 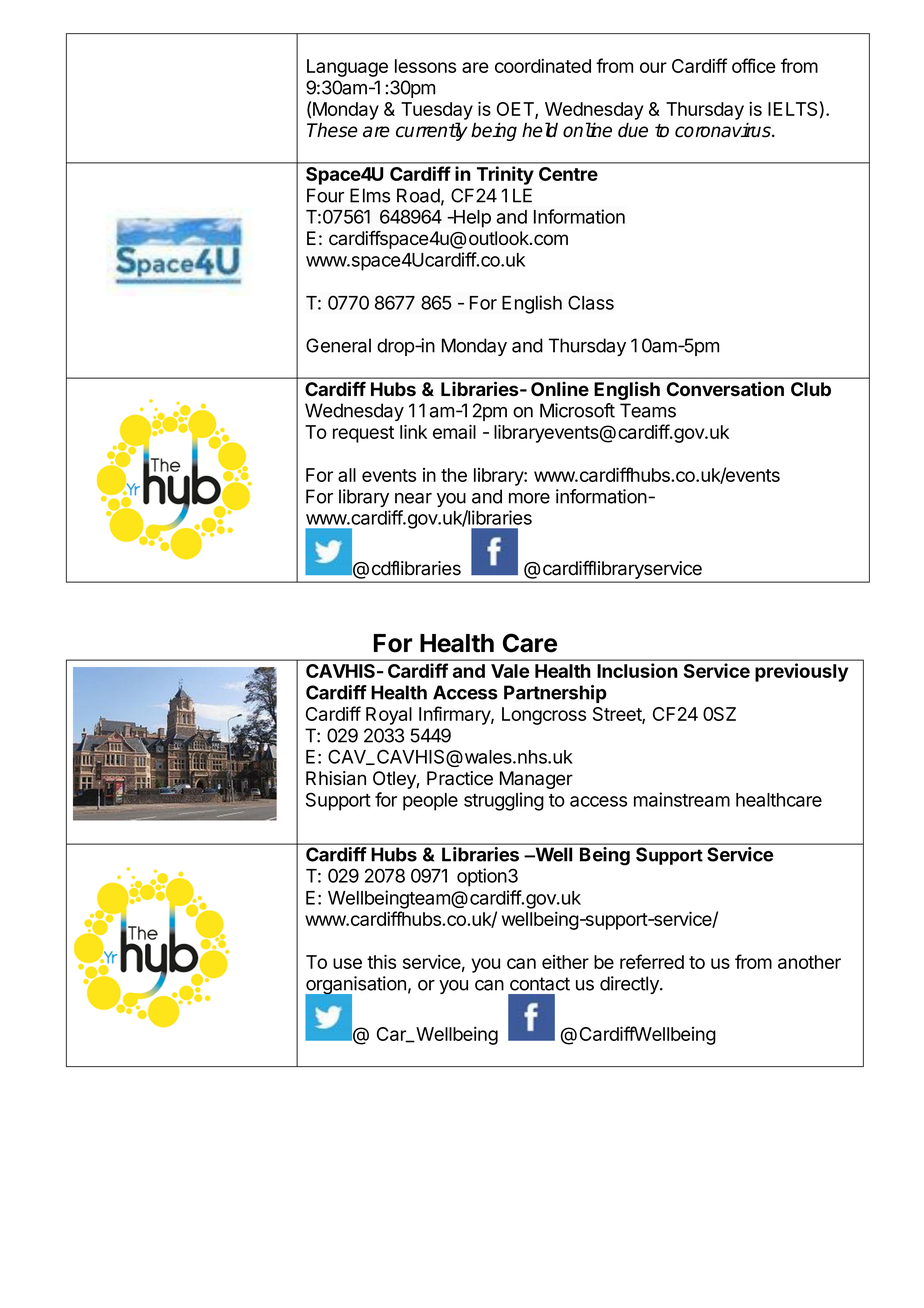 What do you see at coordinates (338, 345) in the screenshot?
I see `General` at bounding box center [338, 345].
